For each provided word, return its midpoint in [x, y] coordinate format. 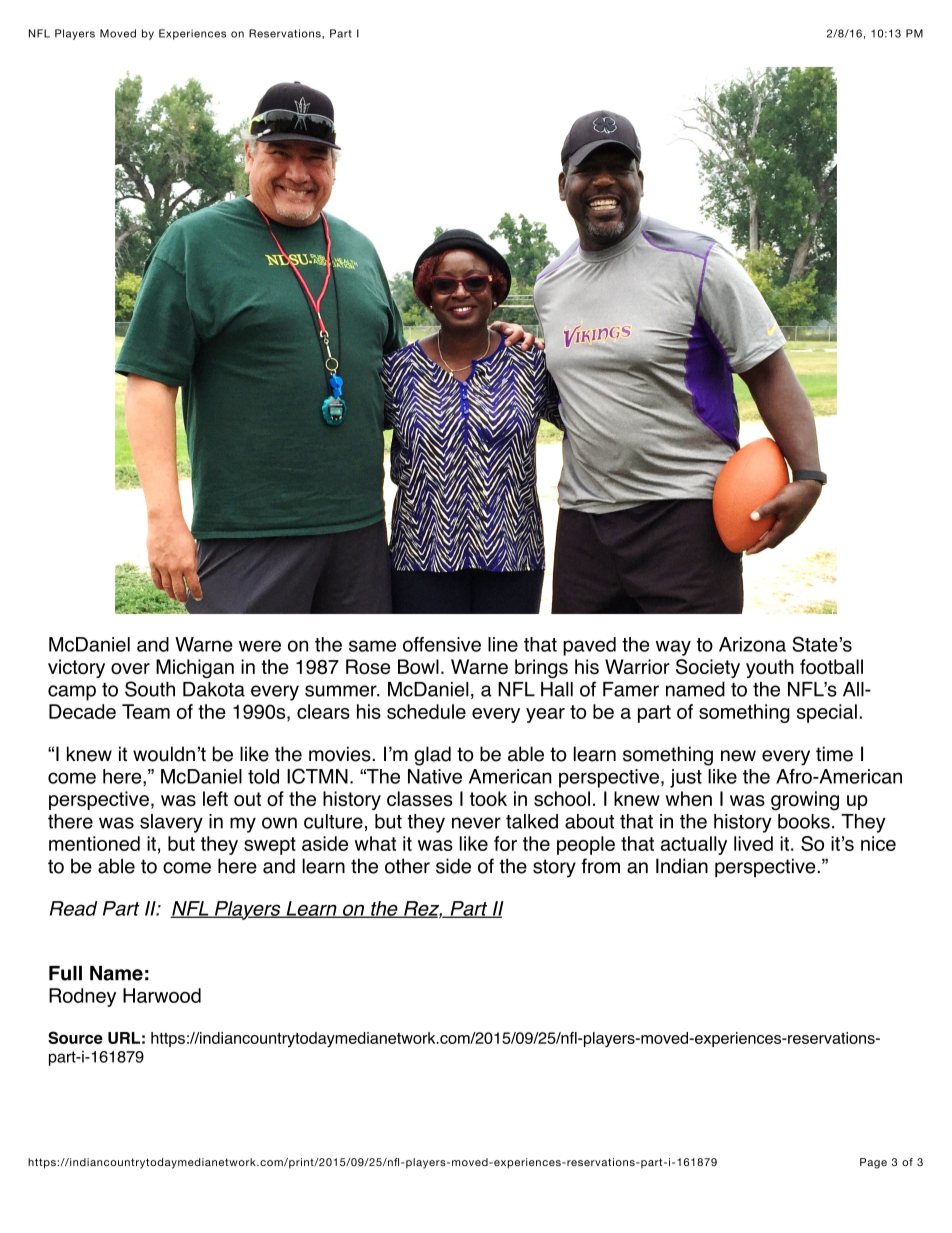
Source [75, 1037]
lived [753, 843]
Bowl [418, 666]
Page [873, 1163]
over [130, 668]
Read [73, 908]
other [407, 866]
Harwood [162, 995]
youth [770, 668]
